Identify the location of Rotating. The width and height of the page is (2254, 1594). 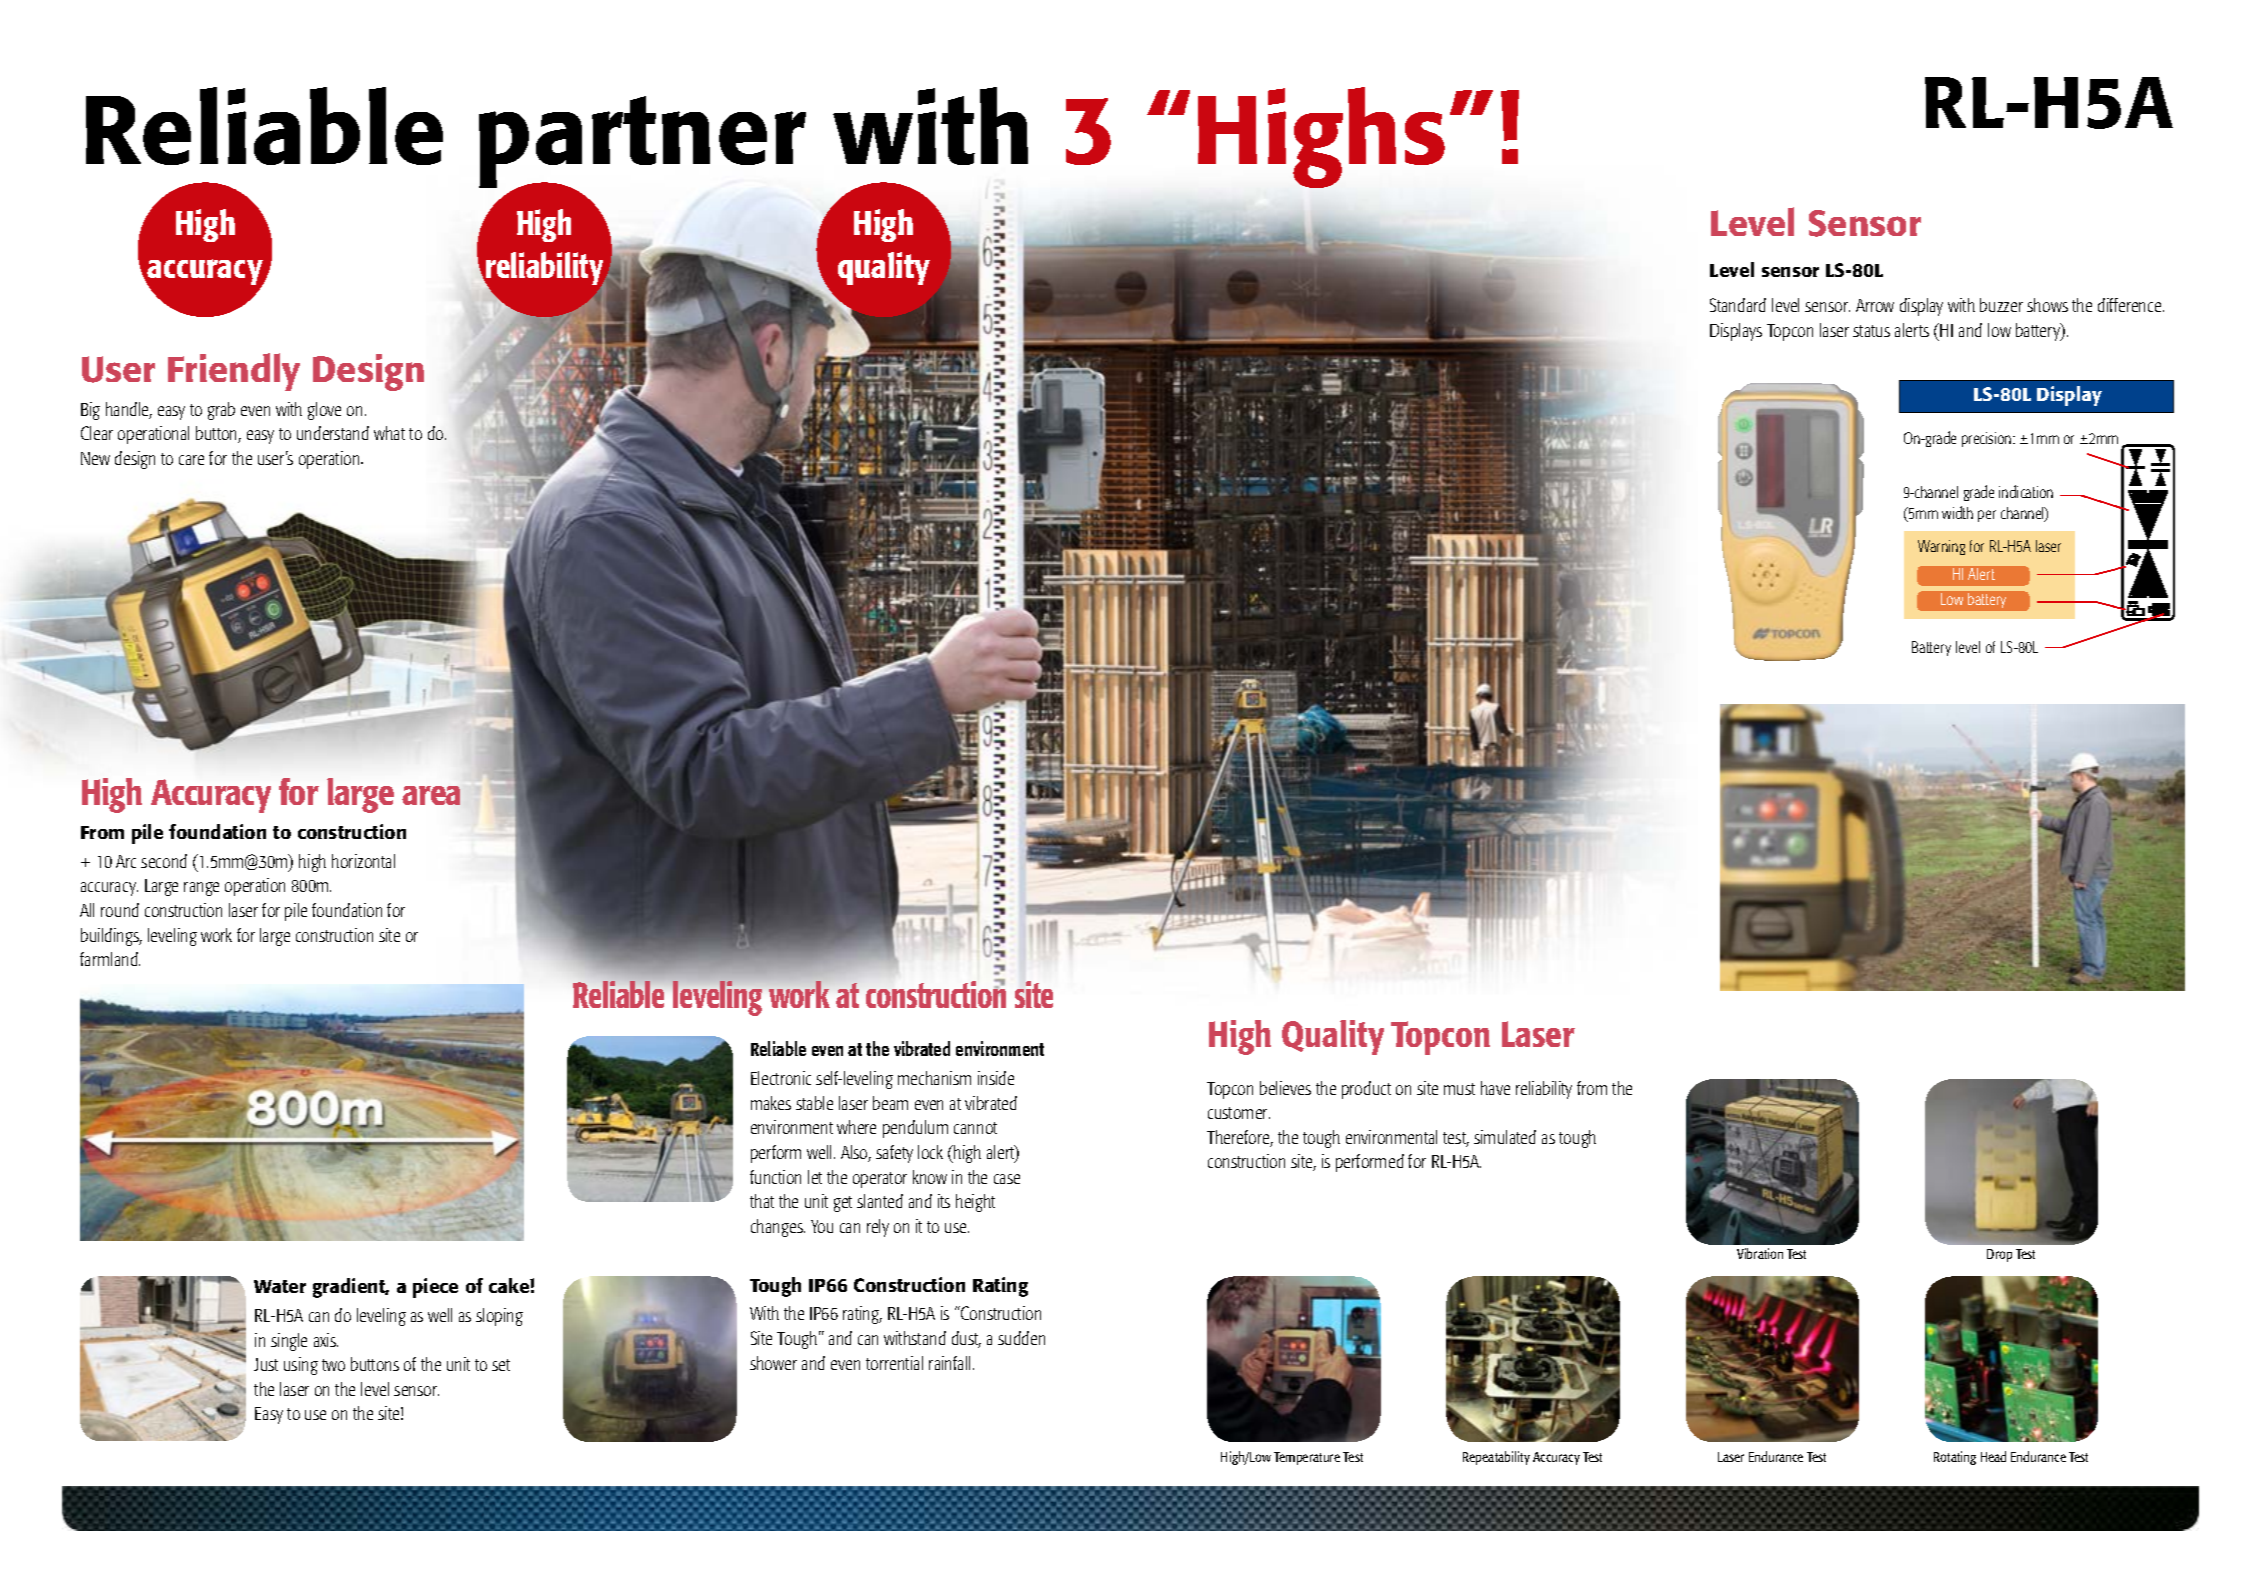
(1955, 1458).
